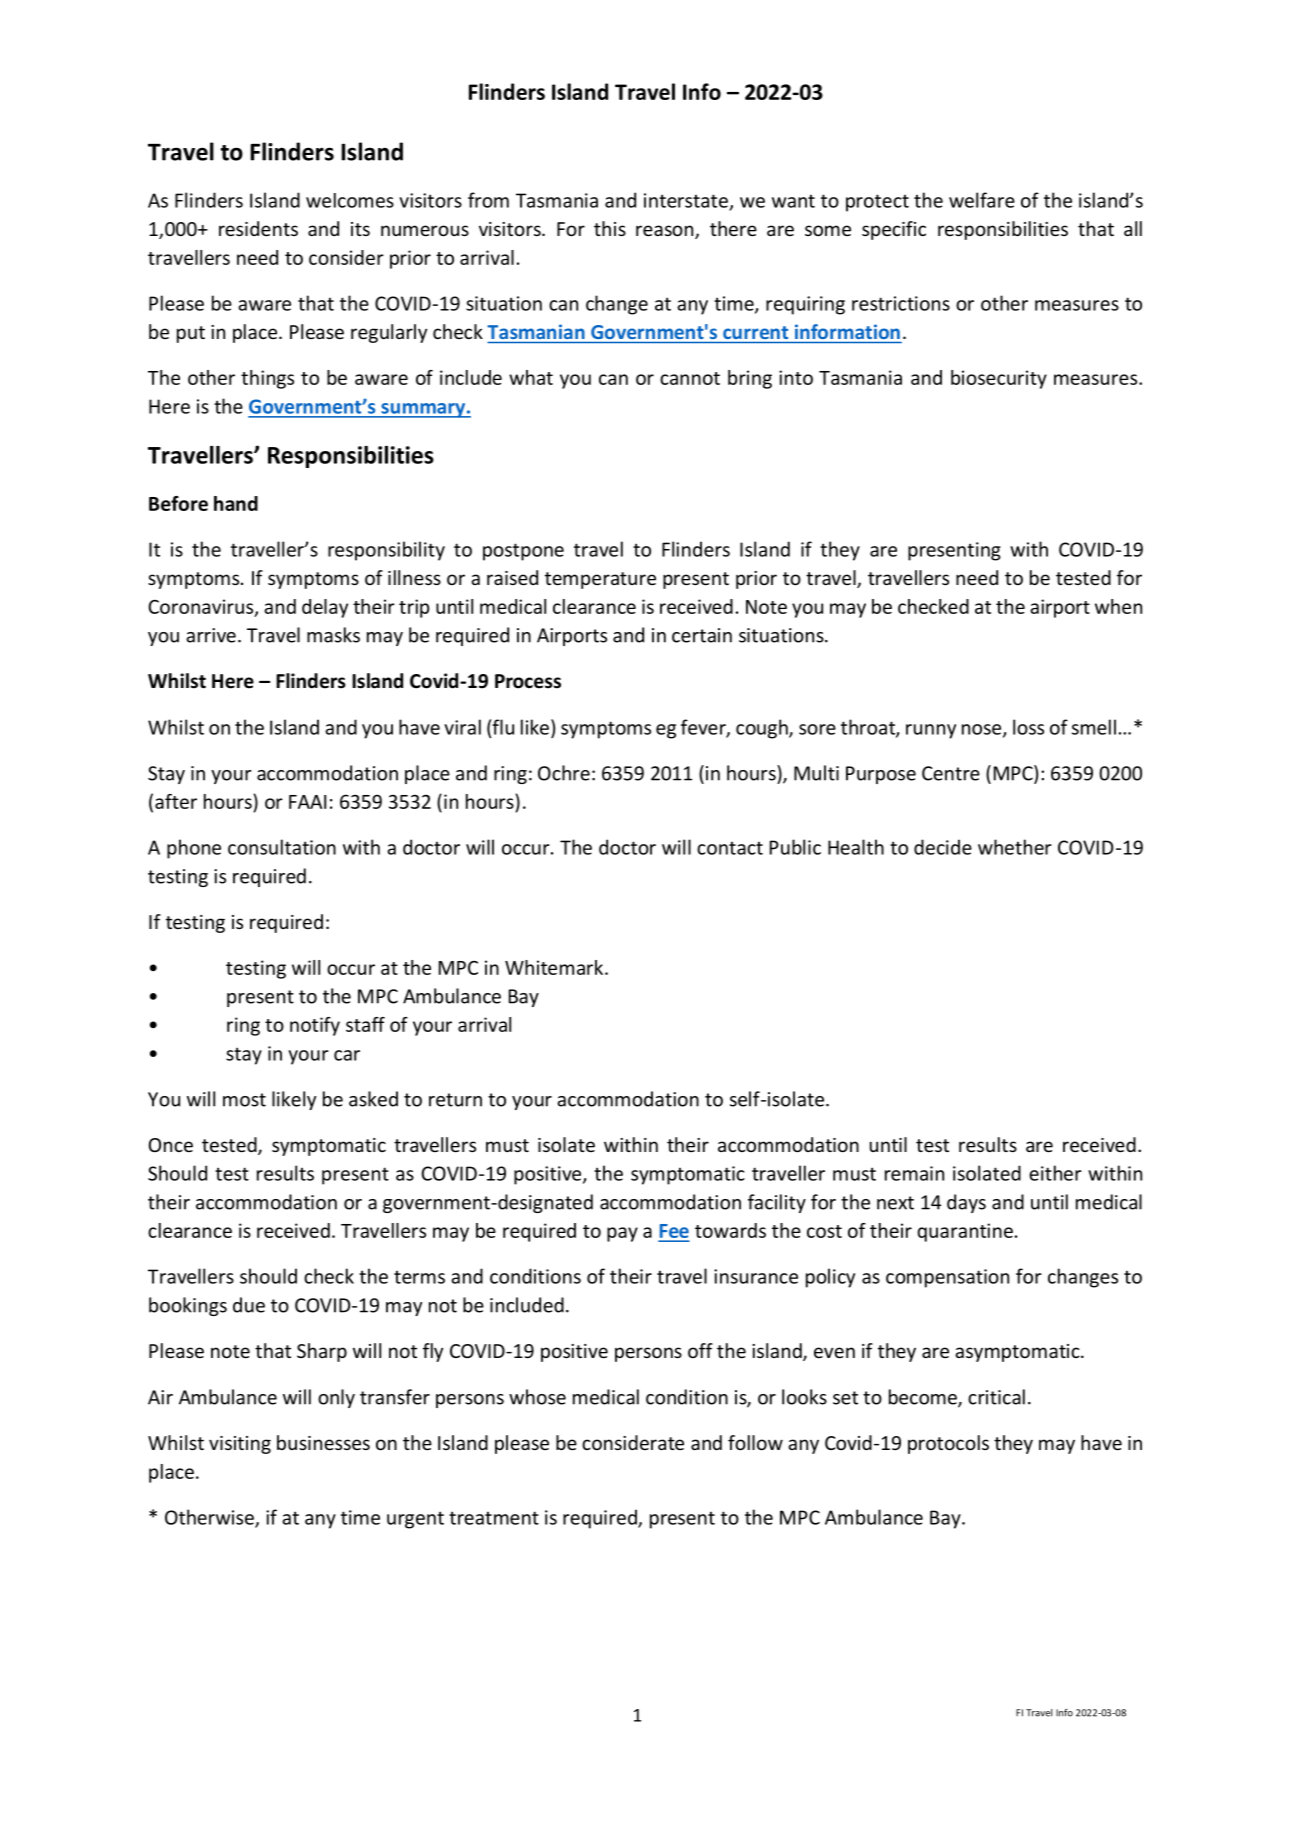 The height and width of the image is (1824, 1290). What do you see at coordinates (282, 847) in the image?
I see `consultation` at bounding box center [282, 847].
